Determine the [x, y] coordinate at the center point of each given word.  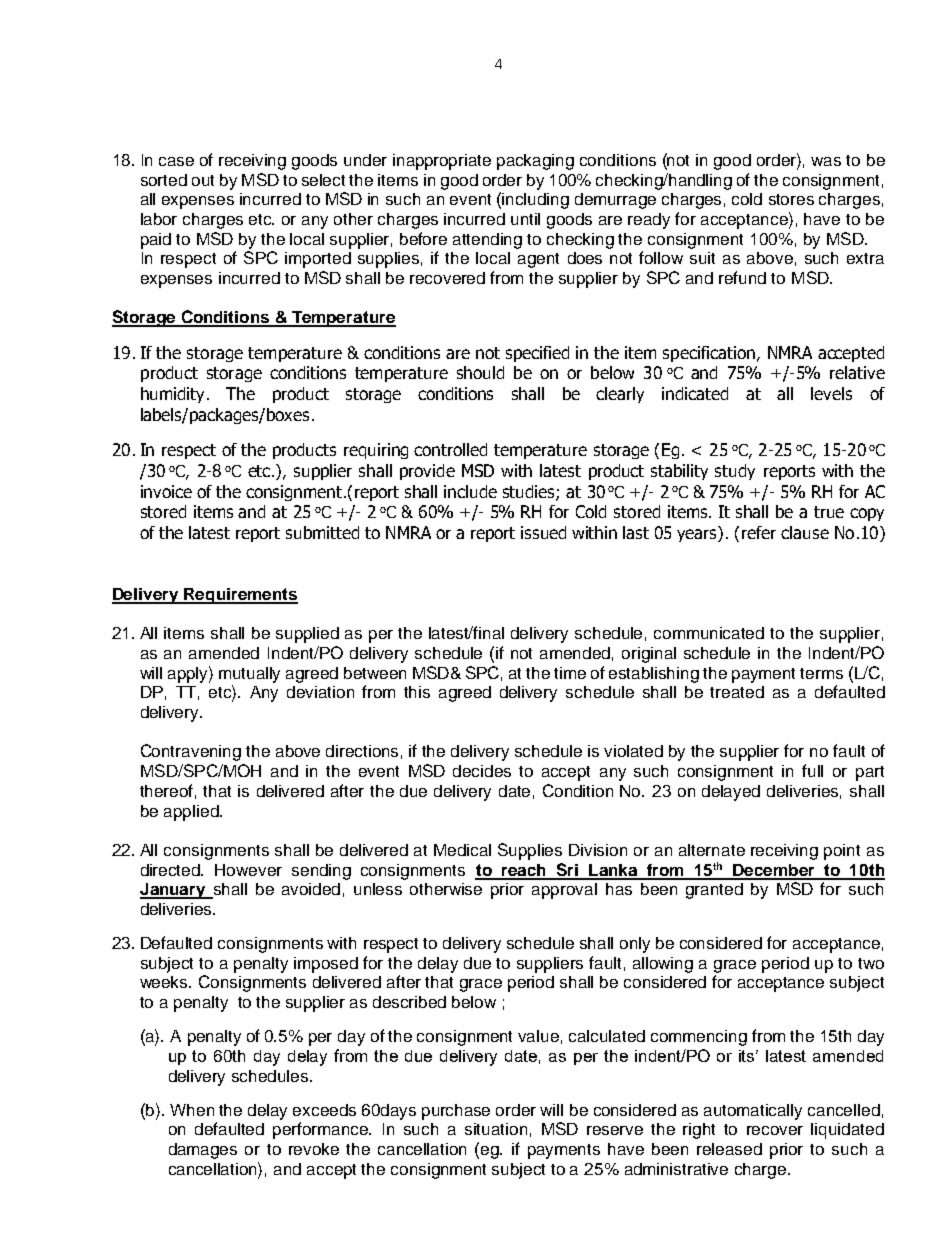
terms [821, 673]
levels [831, 393]
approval [564, 891]
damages [203, 1151]
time [570, 673]
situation [496, 1129]
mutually [249, 675]
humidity [174, 395]
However [248, 870]
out [203, 180]
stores [791, 199]
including [535, 201]
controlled [450, 449]
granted [714, 891]
